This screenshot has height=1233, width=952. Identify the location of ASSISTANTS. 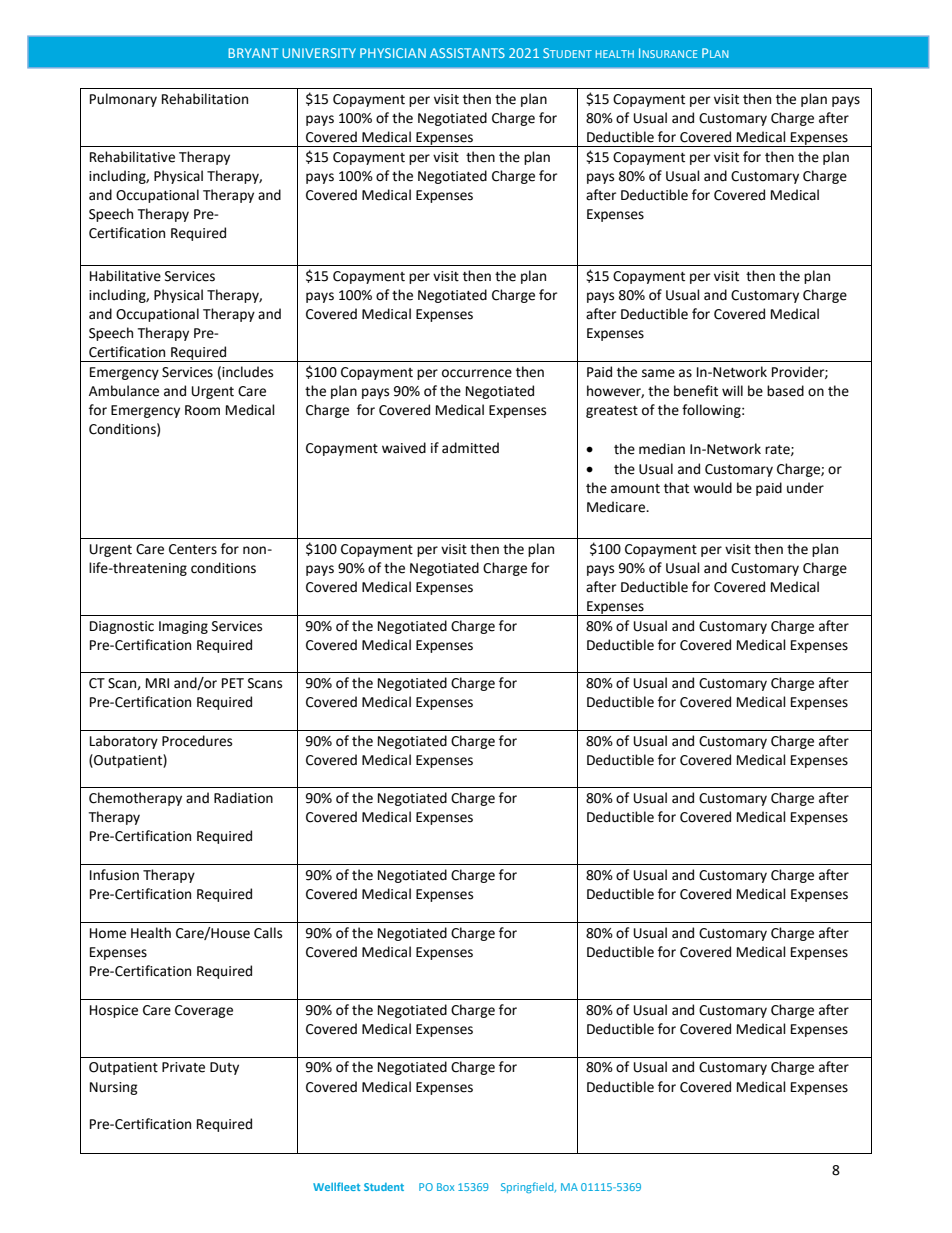
(467, 53).
